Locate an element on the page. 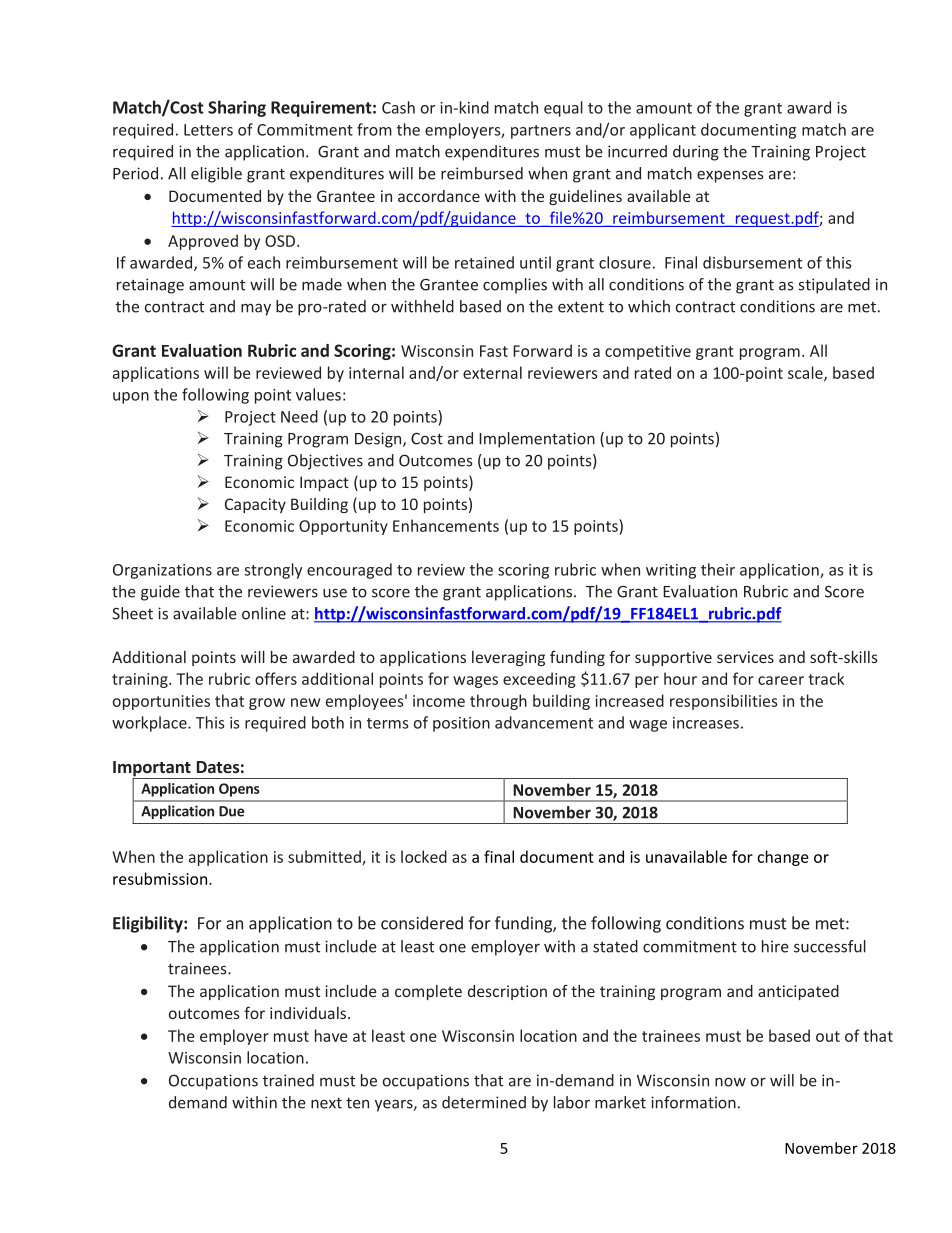 The width and height of the page is (952, 1233). trained is located at coordinates (288, 1080).
